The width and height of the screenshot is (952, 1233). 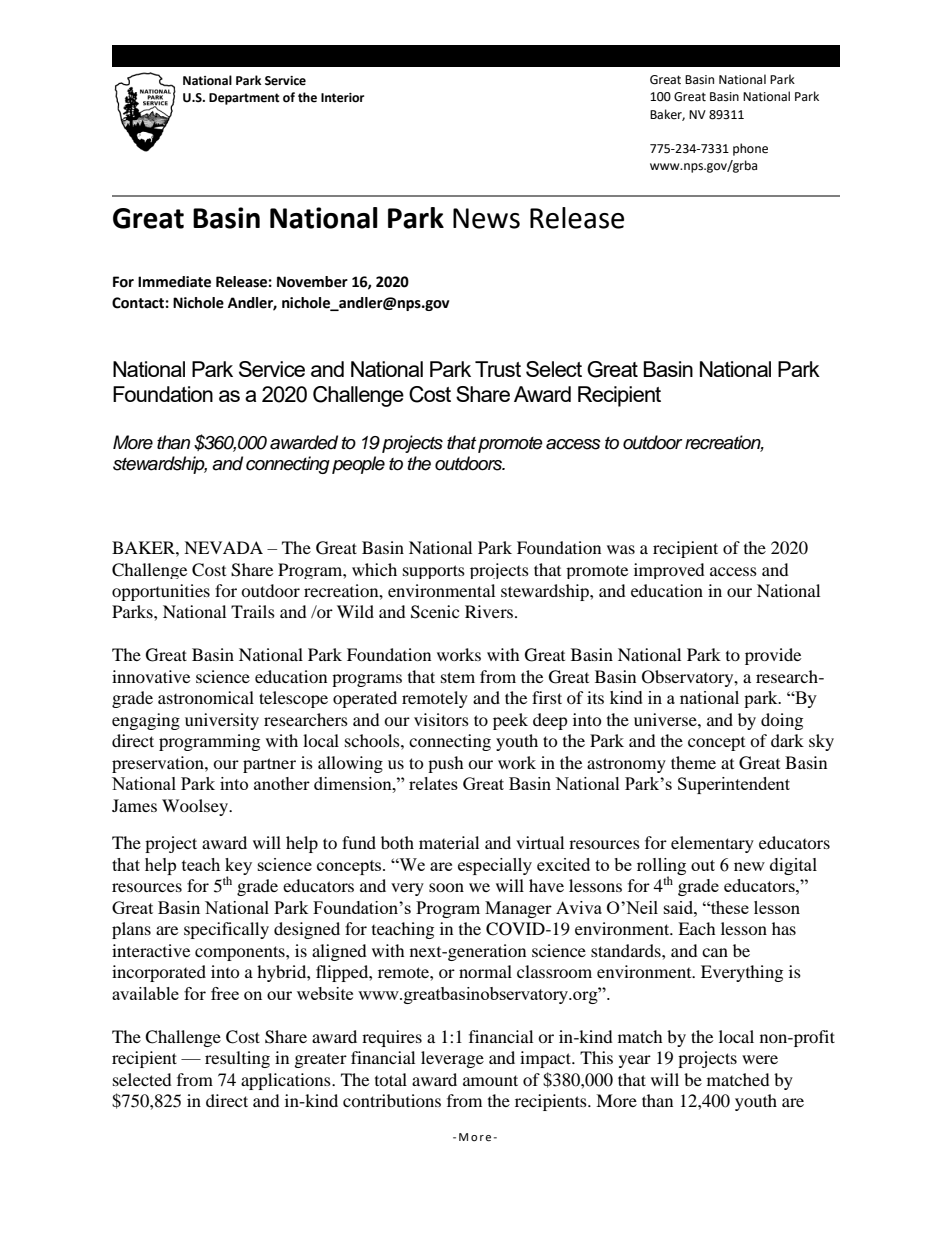 What do you see at coordinates (237, 1059) in the screenshot?
I see `resulting` at bounding box center [237, 1059].
